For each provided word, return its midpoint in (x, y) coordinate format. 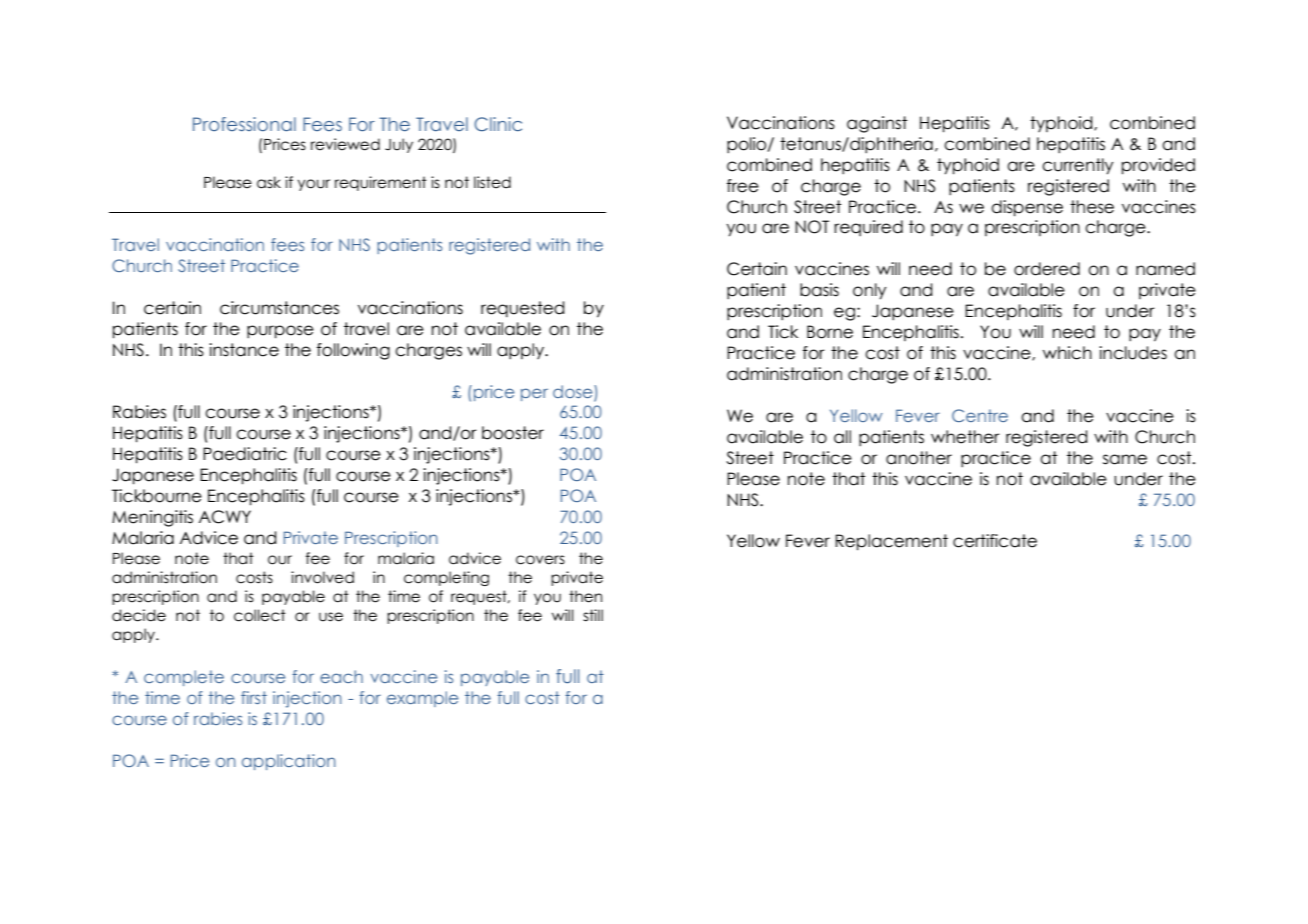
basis (819, 290)
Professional (244, 124)
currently (1077, 166)
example (422, 699)
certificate (995, 541)
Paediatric (245, 454)
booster (513, 433)
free (743, 186)
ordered (1047, 269)
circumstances (279, 308)
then (585, 596)
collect (260, 615)
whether (965, 437)
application (289, 762)
